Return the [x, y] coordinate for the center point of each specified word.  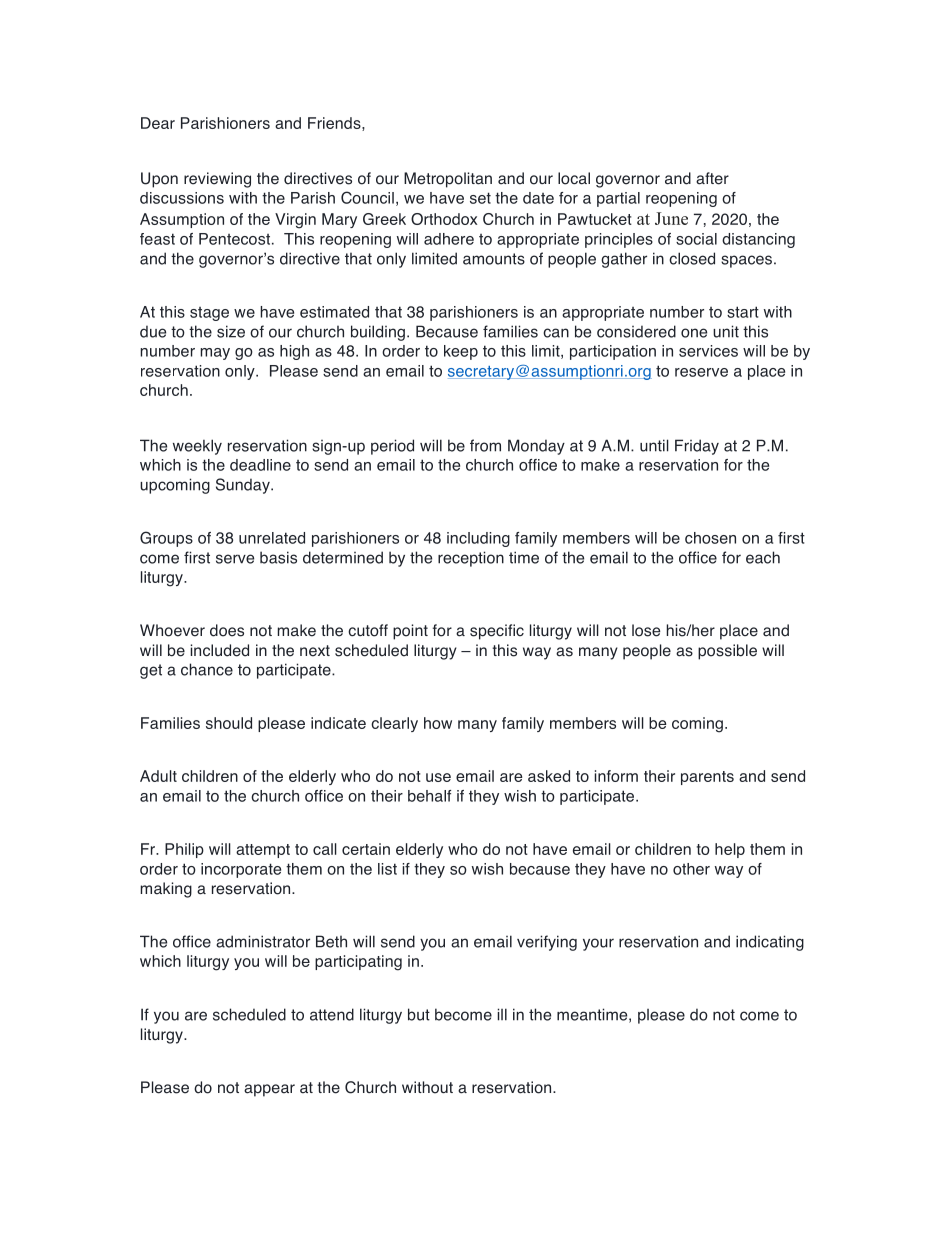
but [419, 1014]
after [712, 178]
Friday [697, 447]
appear [269, 1090]
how [438, 723]
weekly [197, 447]
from [485, 445]
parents [707, 778]
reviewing [217, 180]
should [229, 723]
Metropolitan [448, 180]
